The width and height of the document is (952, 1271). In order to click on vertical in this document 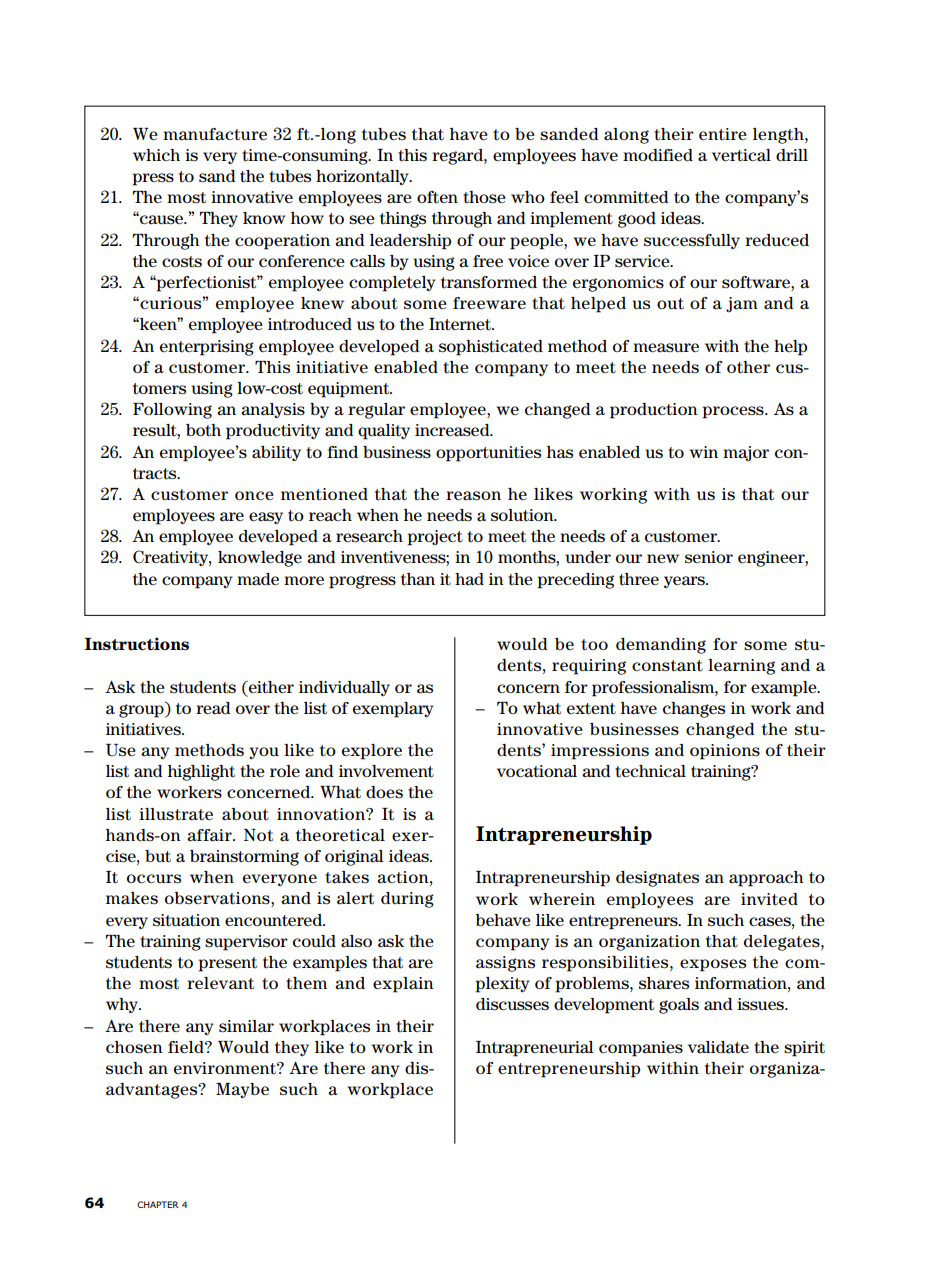, I will do `click(741, 155)`.
